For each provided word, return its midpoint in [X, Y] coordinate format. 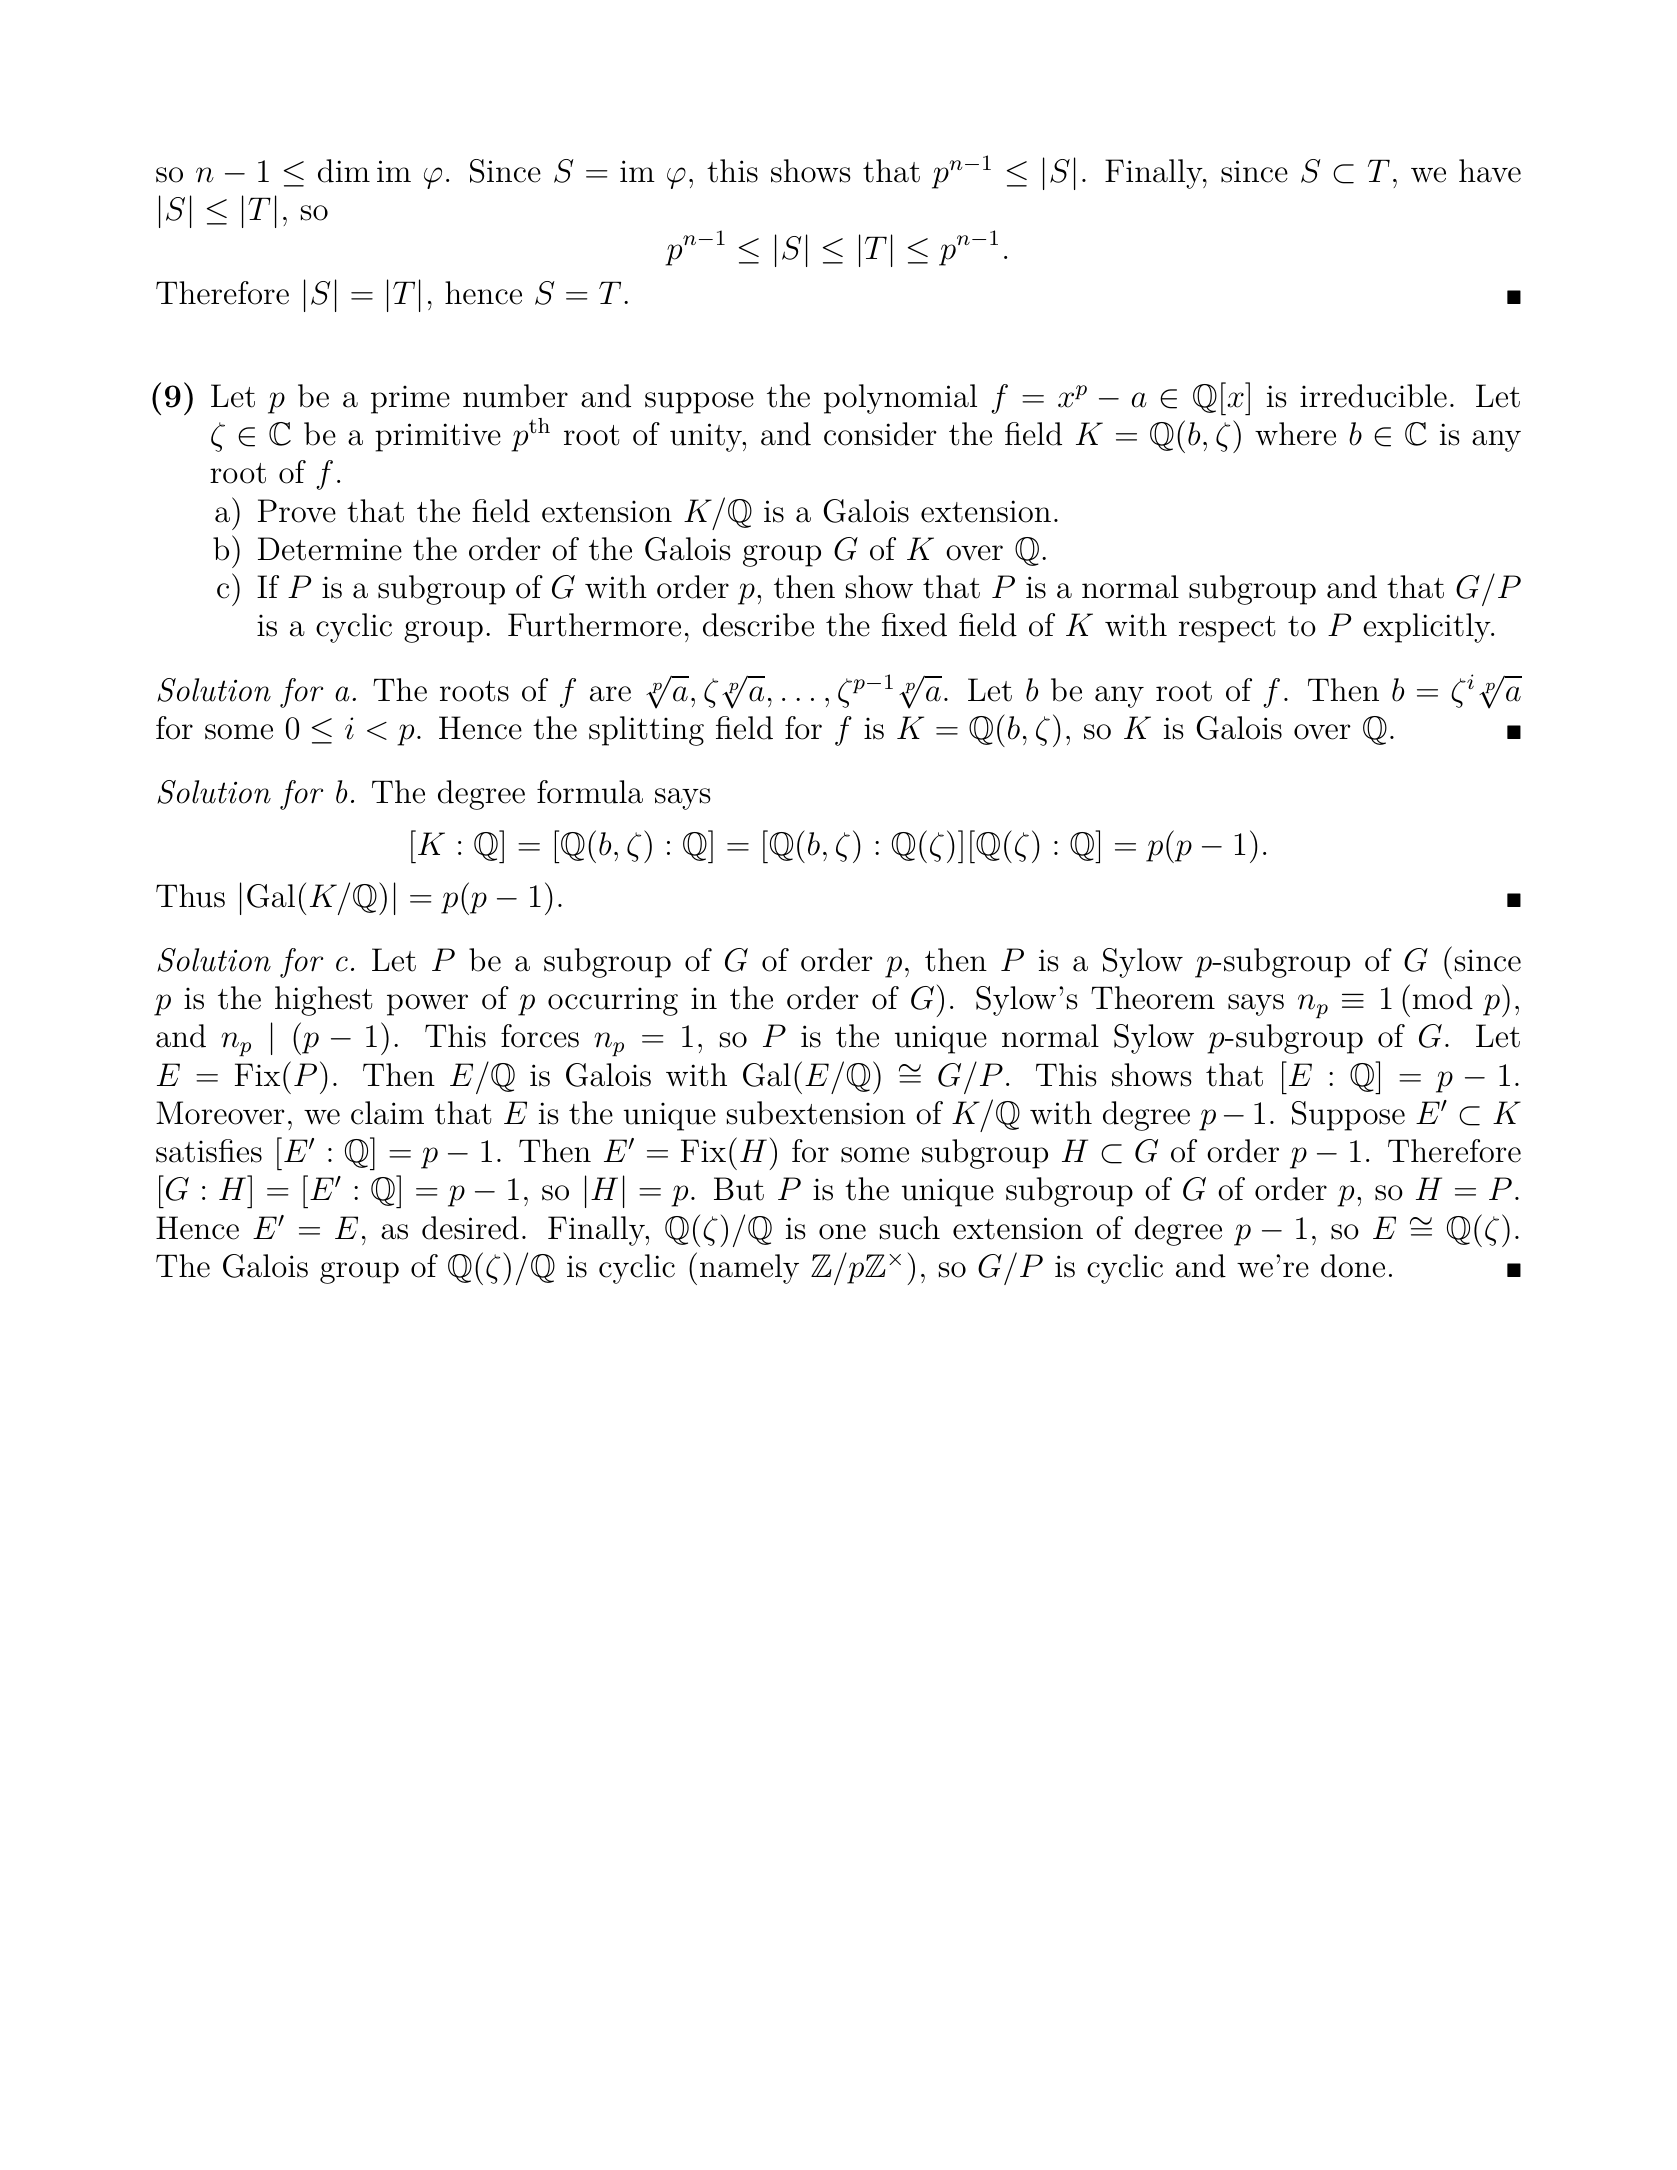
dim [344, 171]
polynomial [900, 399]
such [910, 1228]
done [1353, 1266]
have [1490, 171]
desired [470, 1228]
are [610, 694]
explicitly [1428, 628]
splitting [646, 731]
